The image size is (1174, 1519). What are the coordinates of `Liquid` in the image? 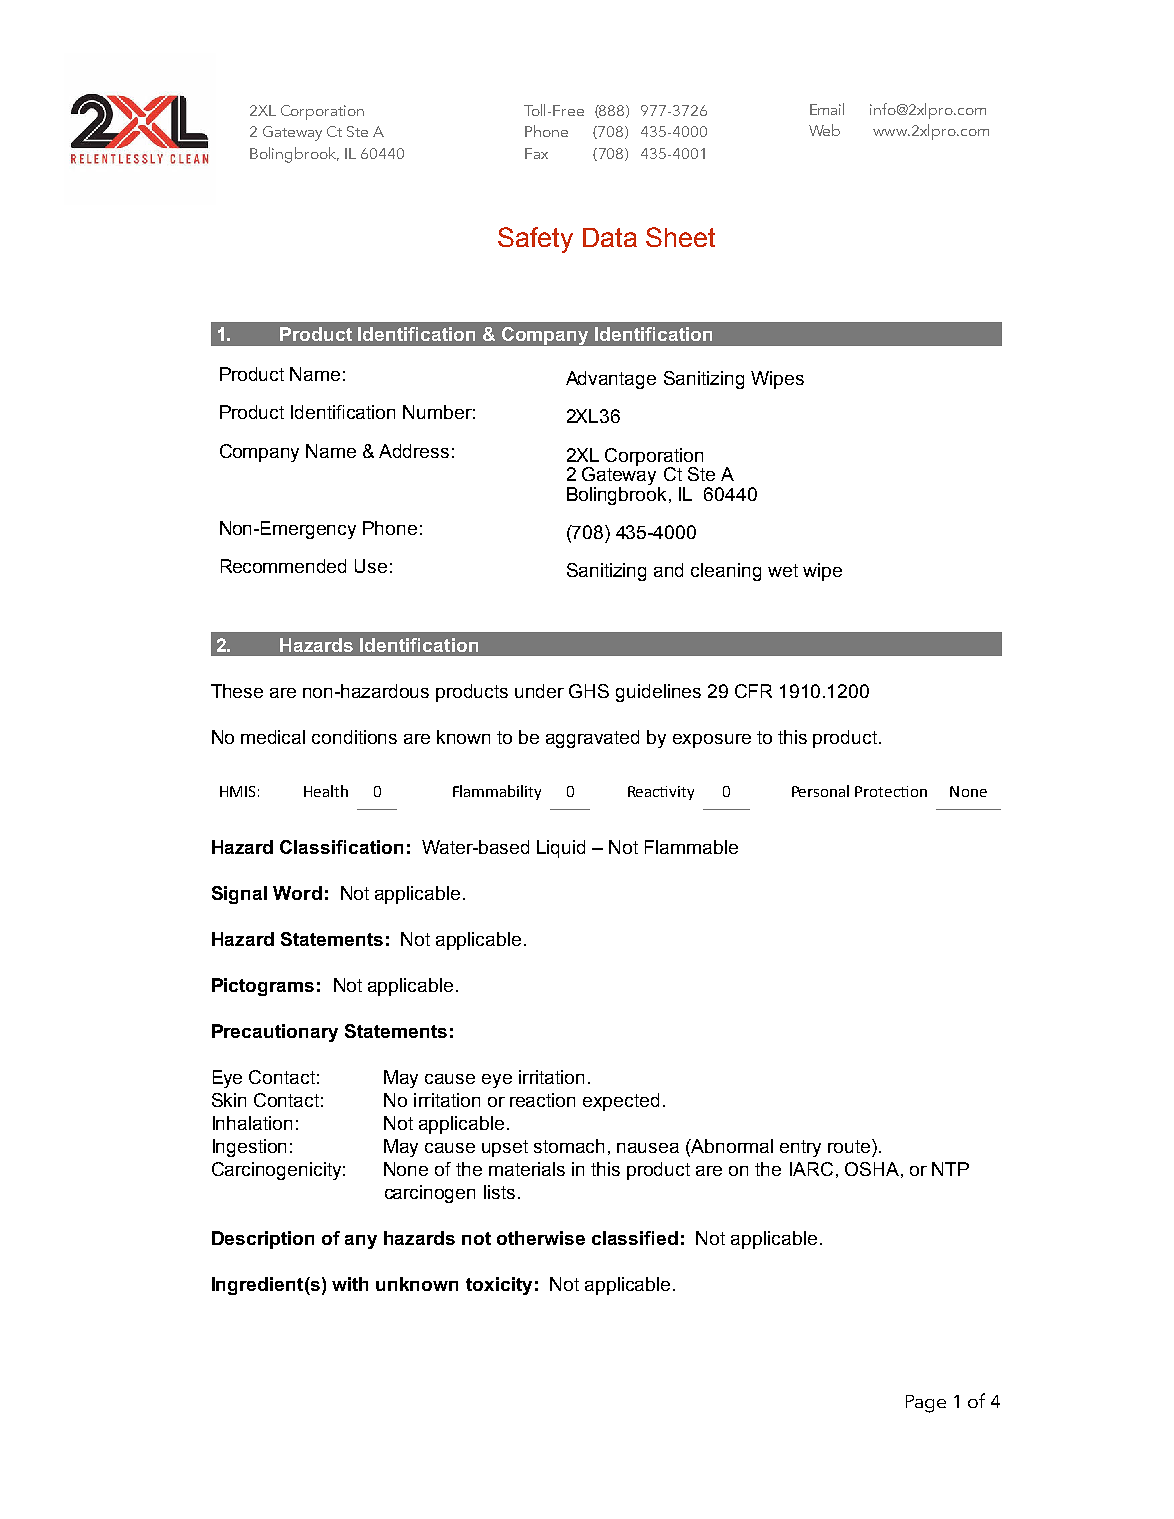 It's located at (561, 849).
